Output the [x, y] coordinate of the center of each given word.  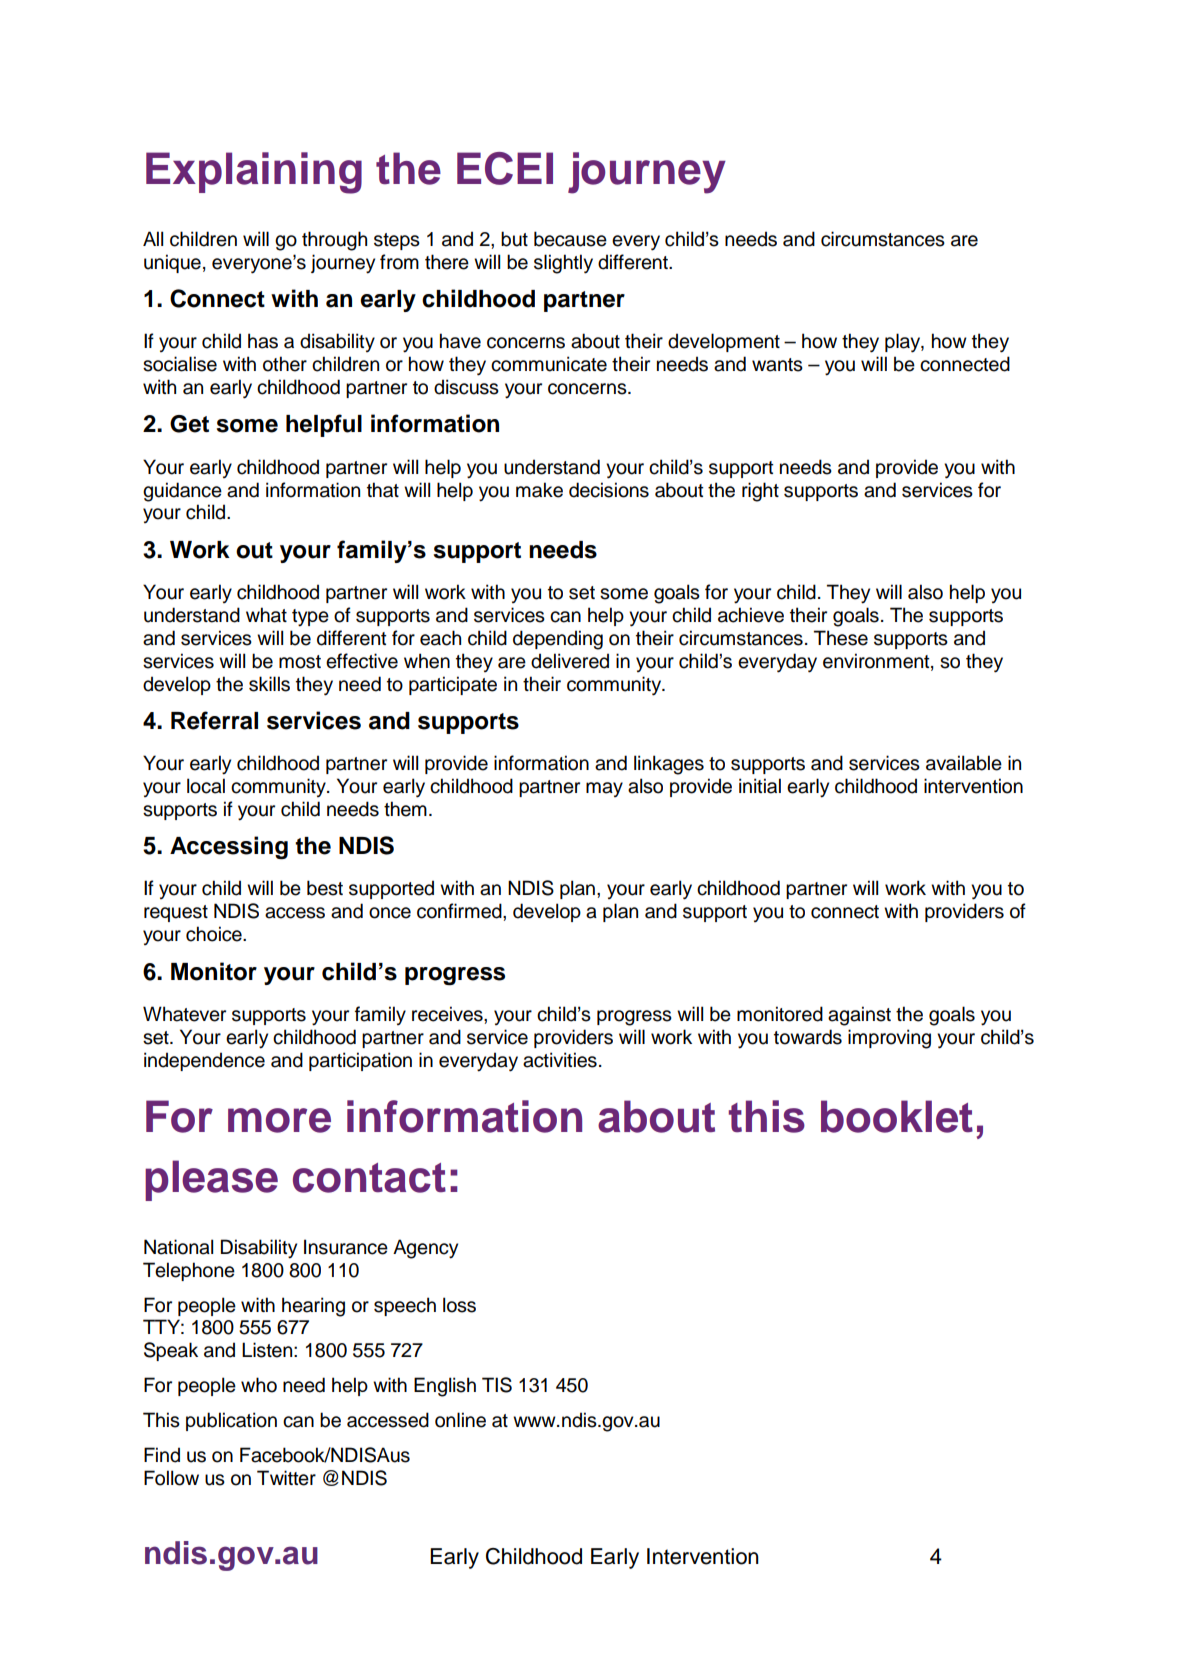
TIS [497, 1385]
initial [760, 786]
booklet [897, 1116]
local [206, 786]
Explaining [254, 173]
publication [231, 1421]
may [604, 789]
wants [777, 365]
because [570, 239]
